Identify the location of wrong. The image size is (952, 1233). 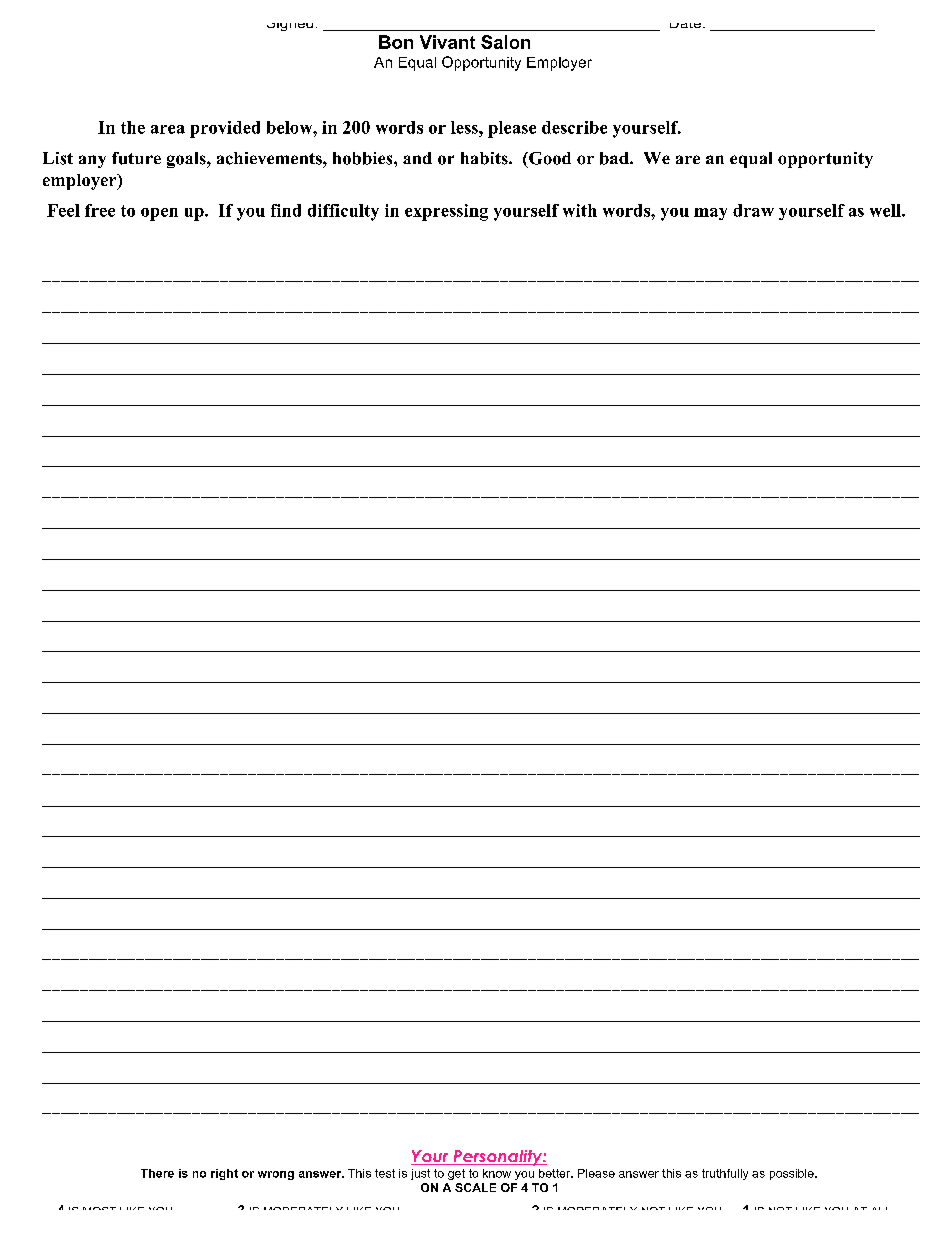
(276, 1175).
